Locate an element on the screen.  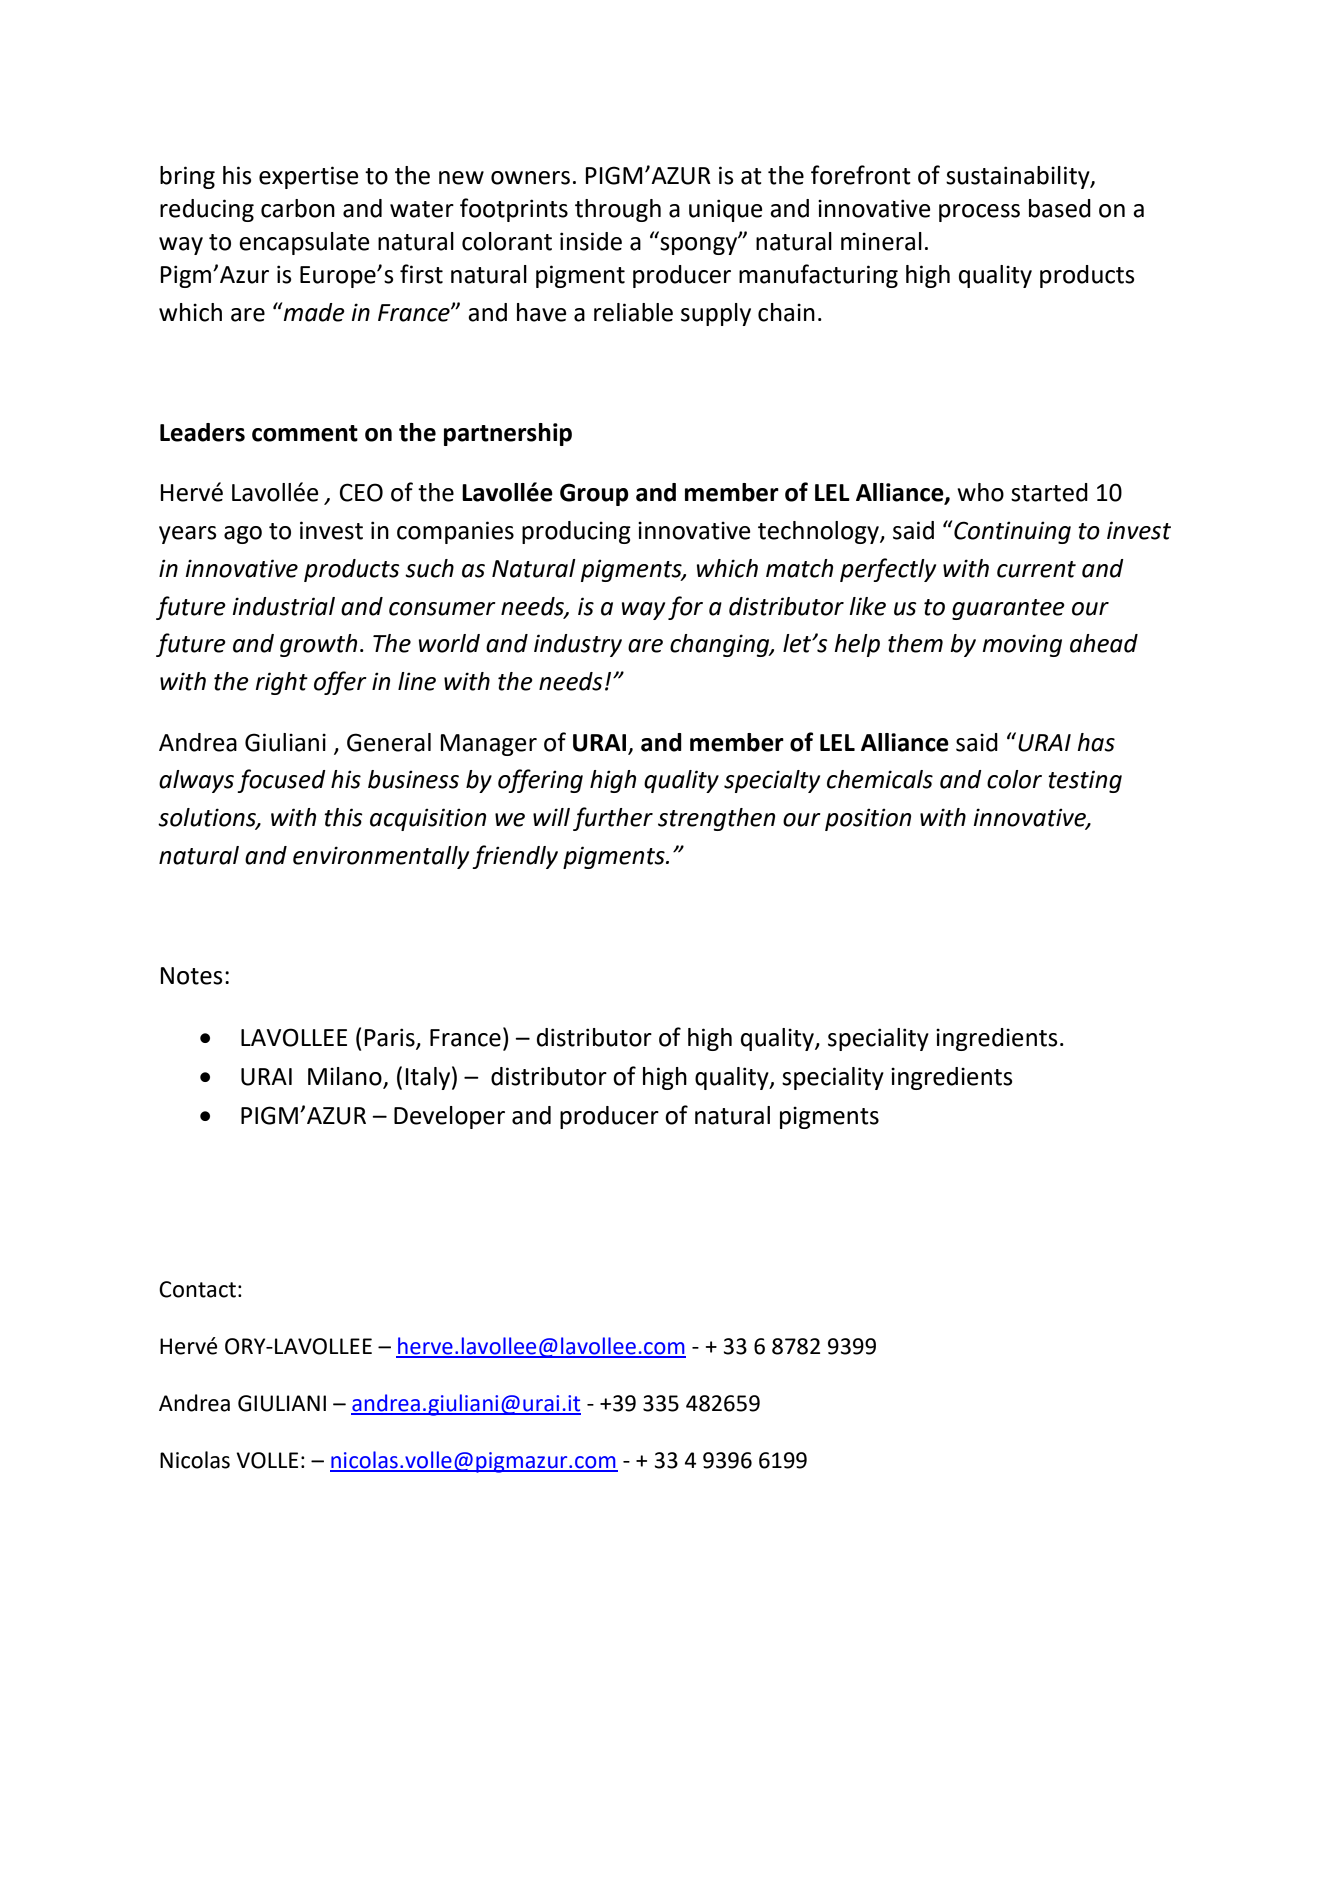
position is located at coordinates (868, 820).
